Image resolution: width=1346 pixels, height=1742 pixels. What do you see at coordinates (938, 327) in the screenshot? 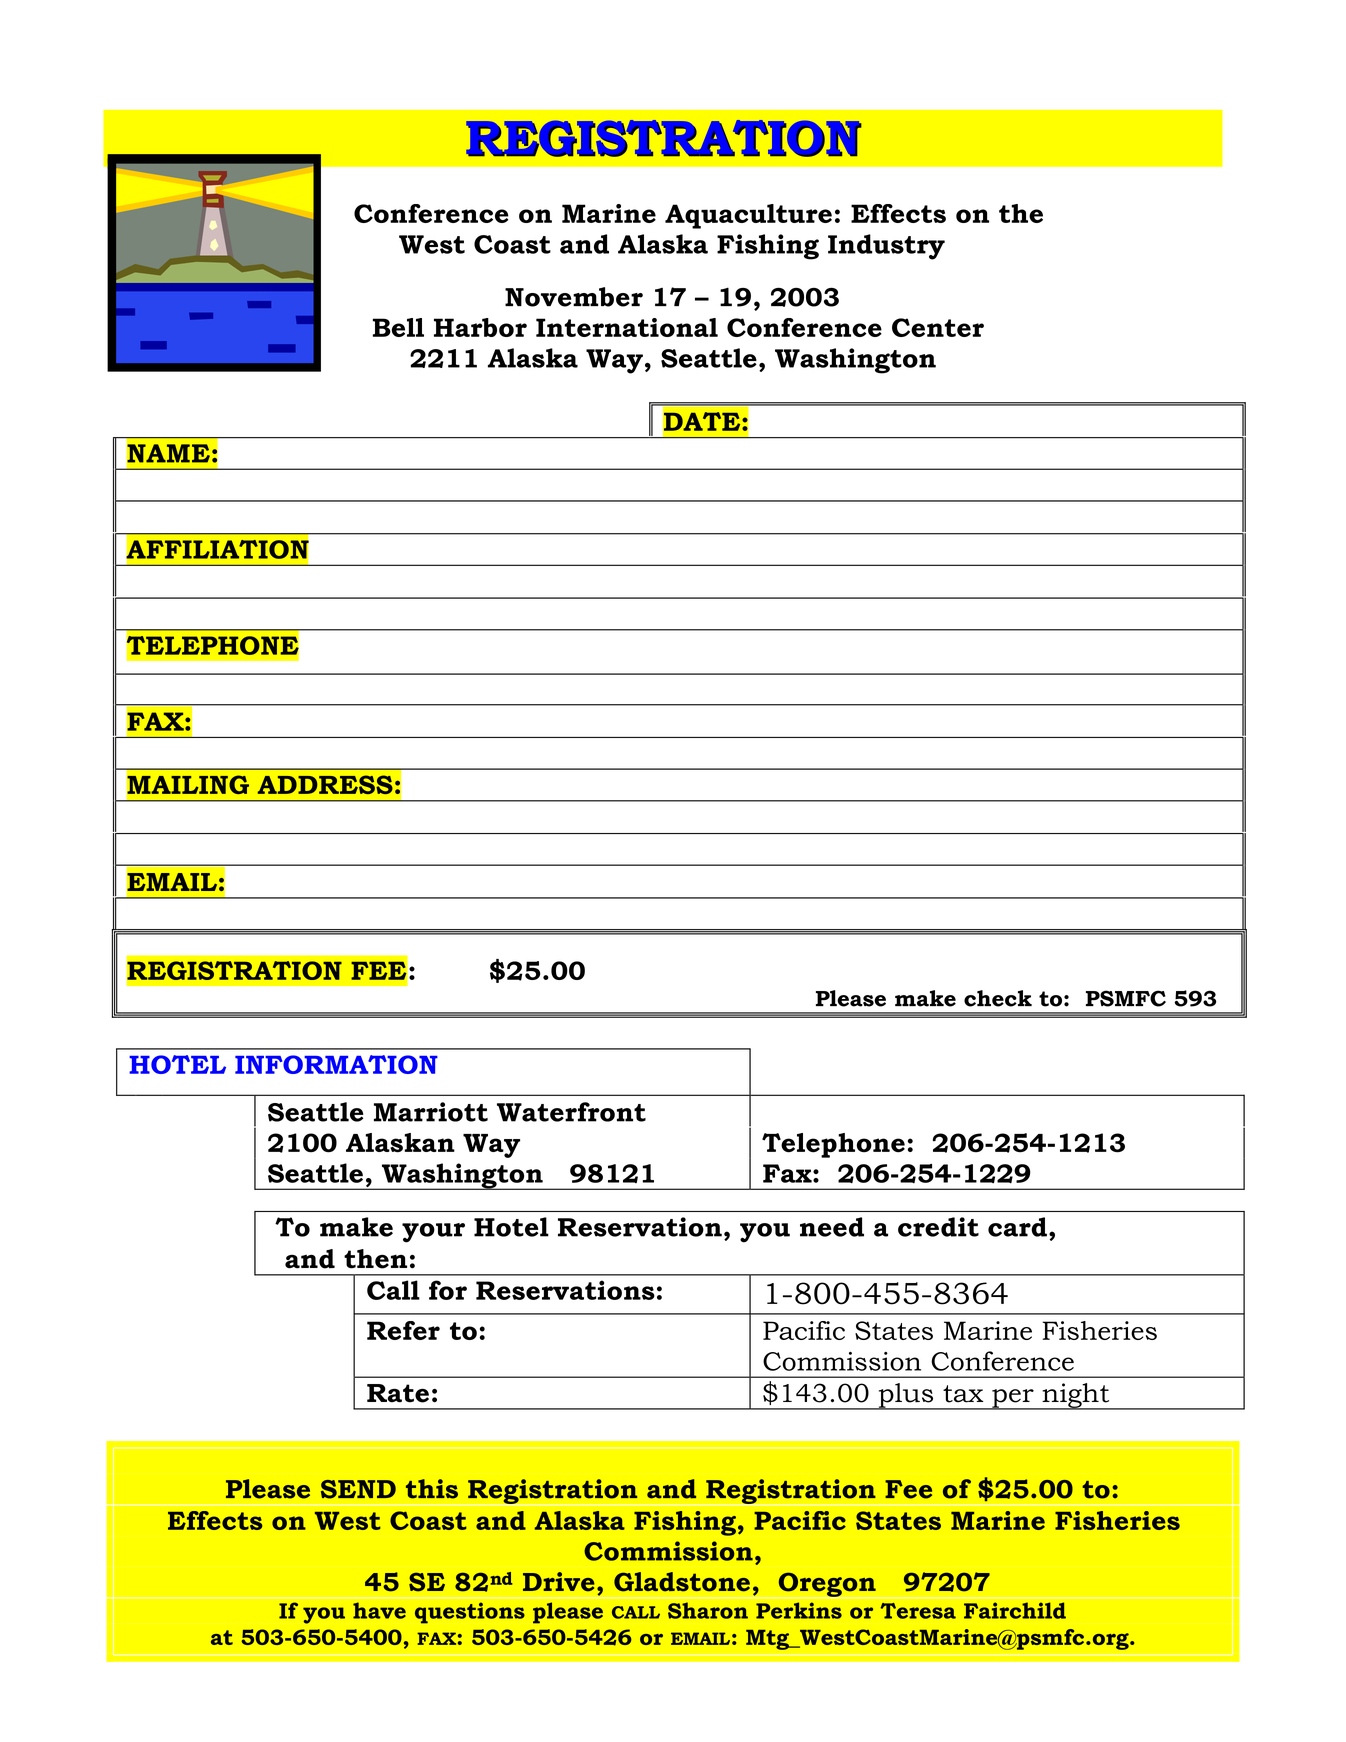
I see `Center` at bounding box center [938, 327].
